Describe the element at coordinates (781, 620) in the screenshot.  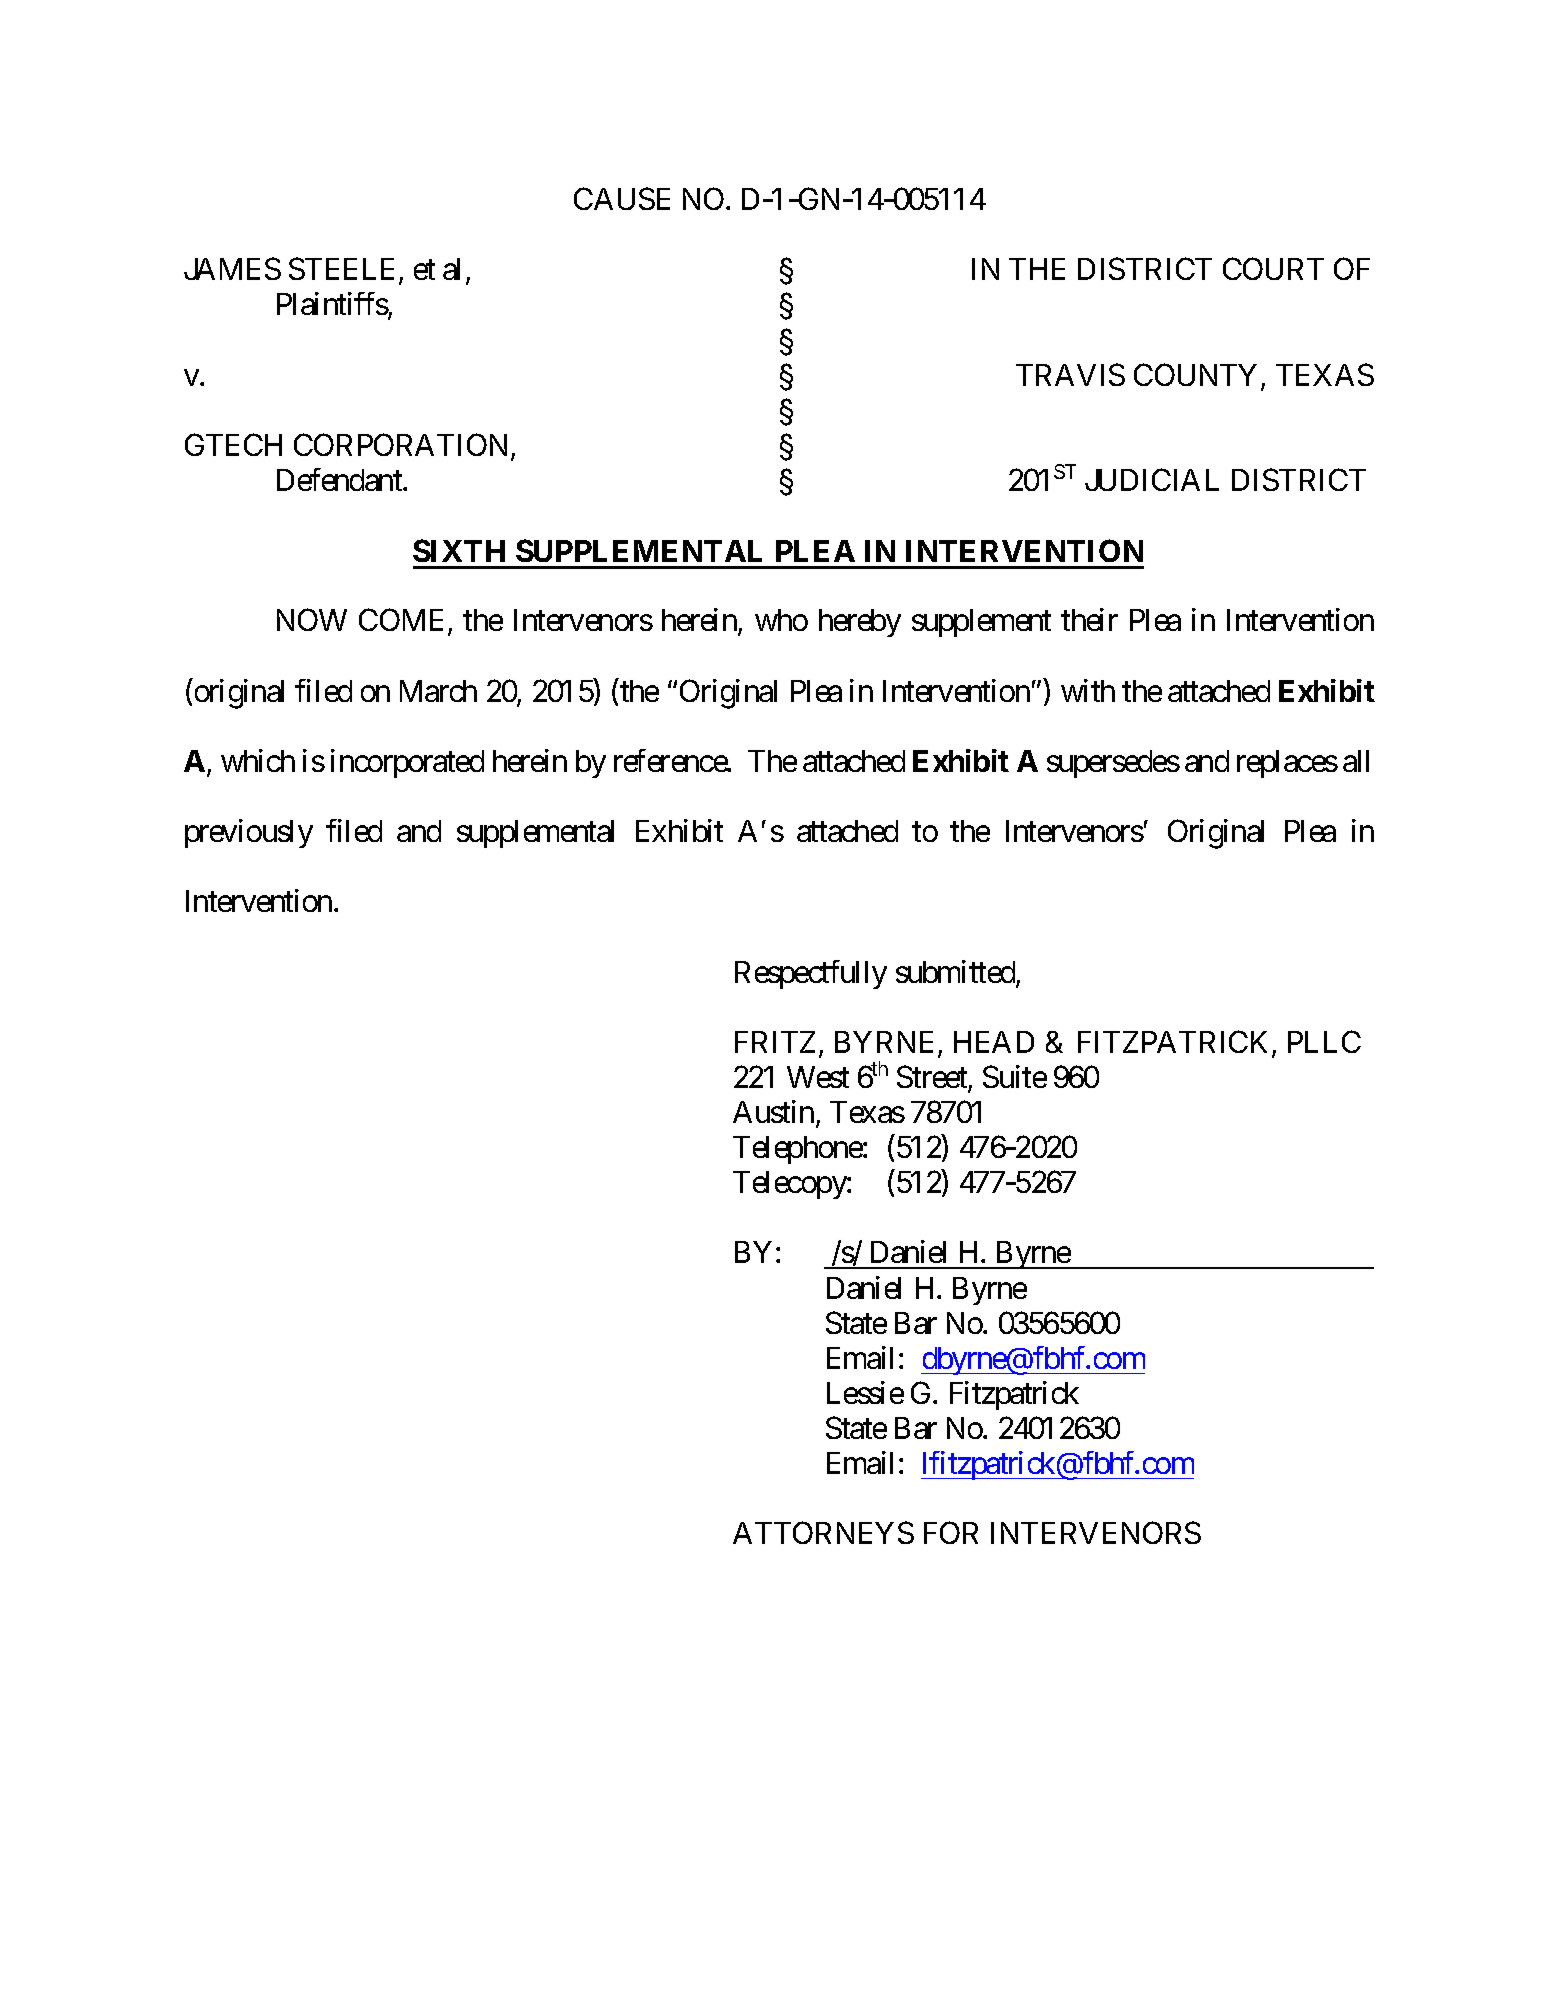
I see `who` at that location.
